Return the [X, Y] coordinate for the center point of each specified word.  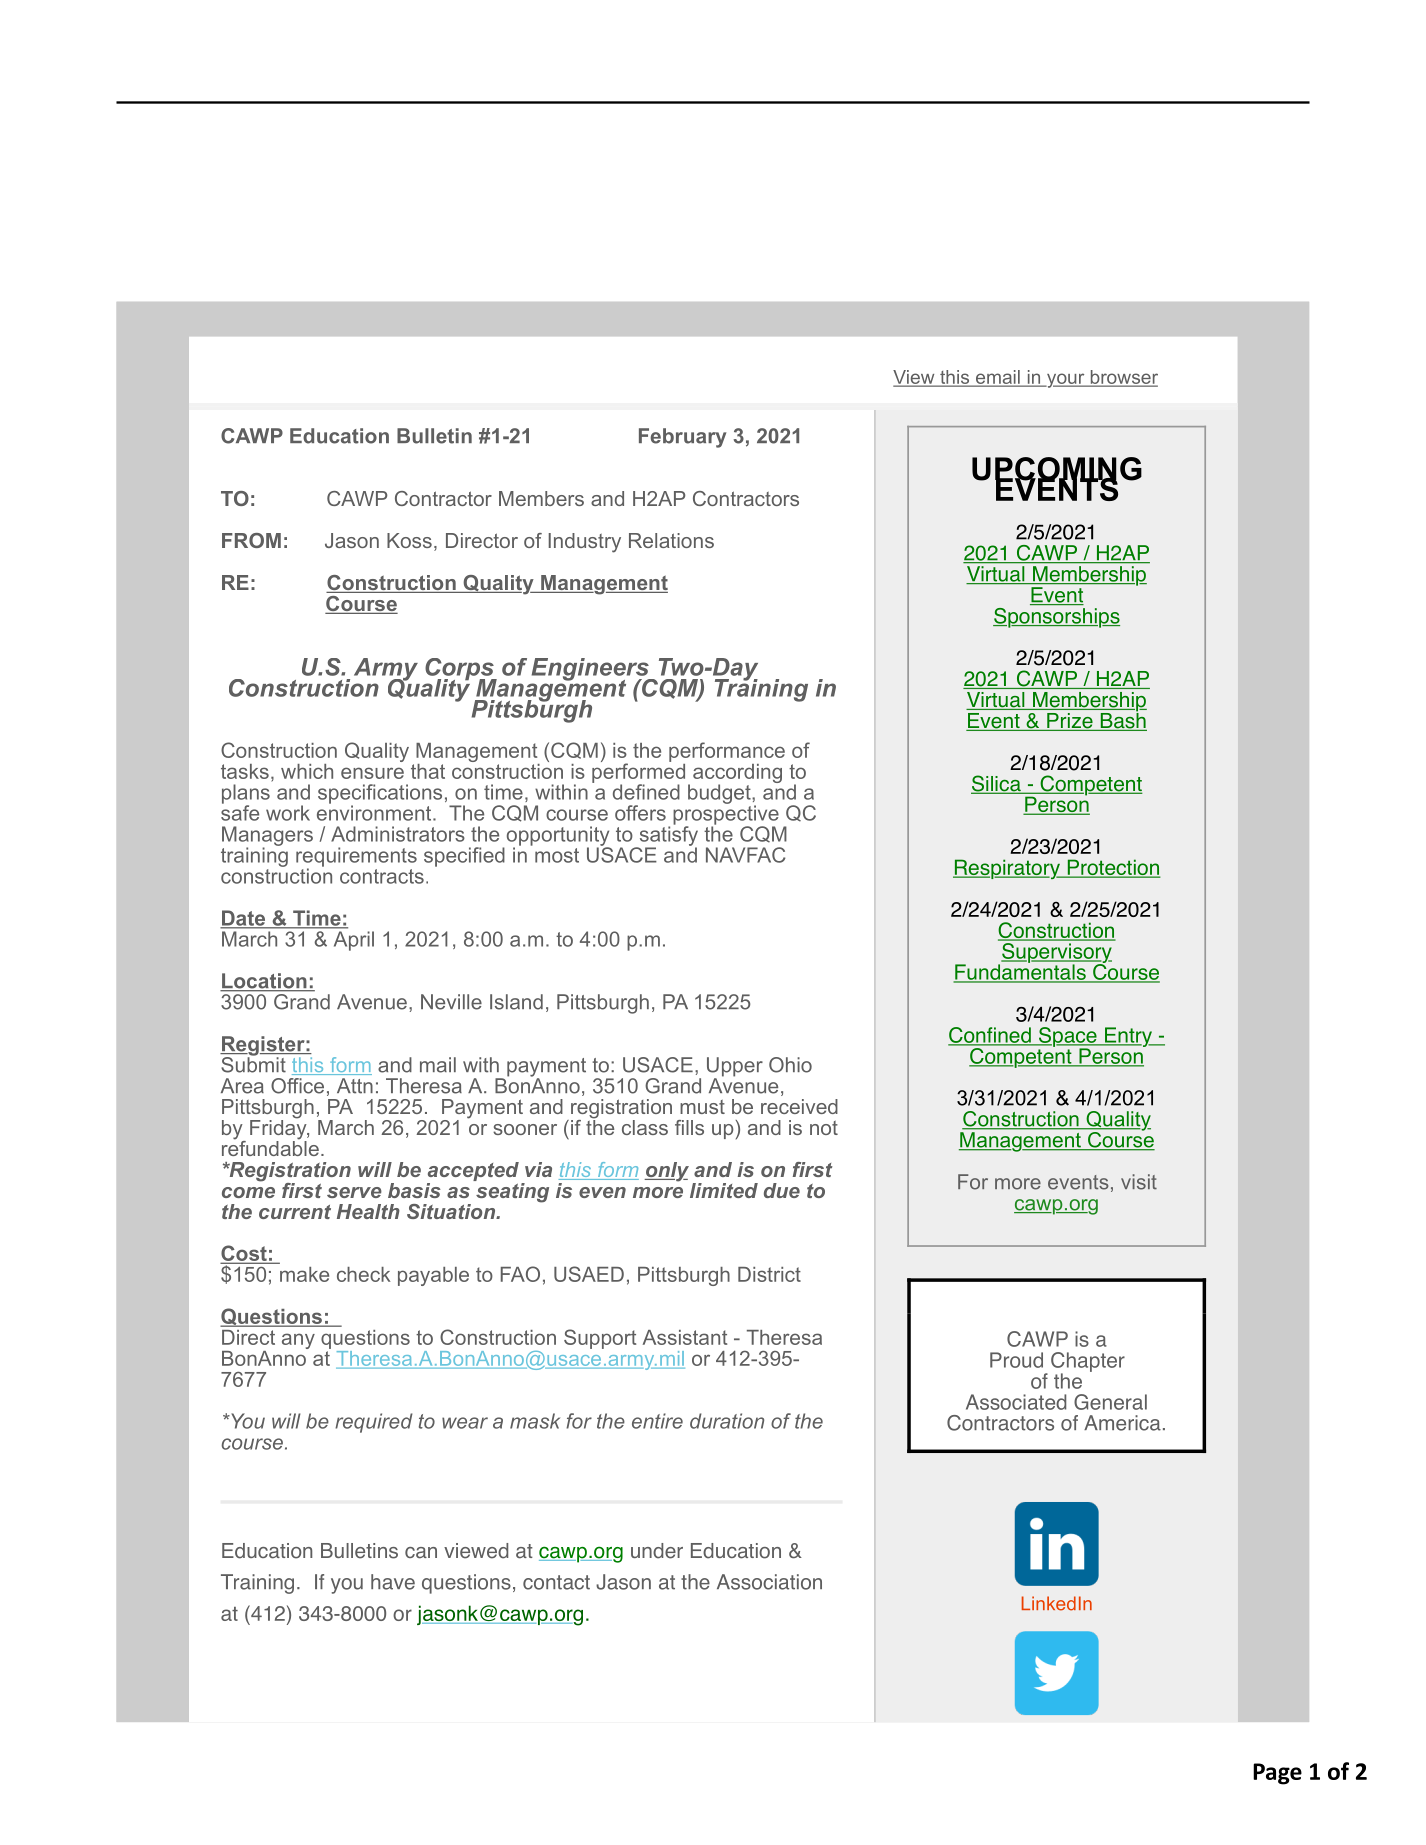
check [363, 1274]
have [393, 1582]
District [769, 1274]
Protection [1113, 868]
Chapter [1088, 1363]
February [682, 438]
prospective [726, 815]
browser [1123, 378]
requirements [356, 858]
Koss [409, 540]
